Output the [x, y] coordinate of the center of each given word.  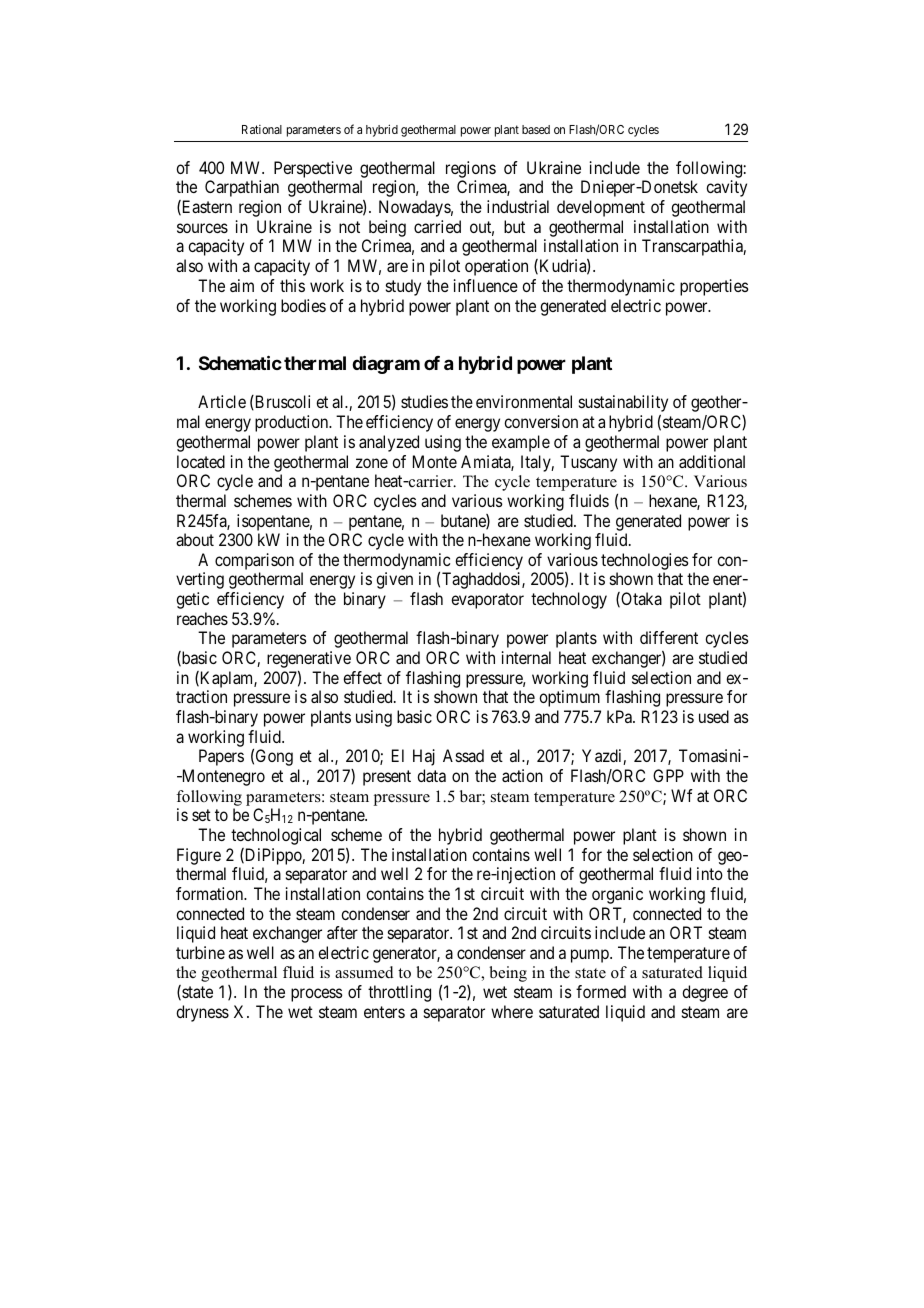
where [512, 1011]
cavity [726, 188]
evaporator [487, 601]
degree [705, 993]
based [536, 129]
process [317, 995]
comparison [254, 561]
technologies [645, 561]
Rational [262, 129]
